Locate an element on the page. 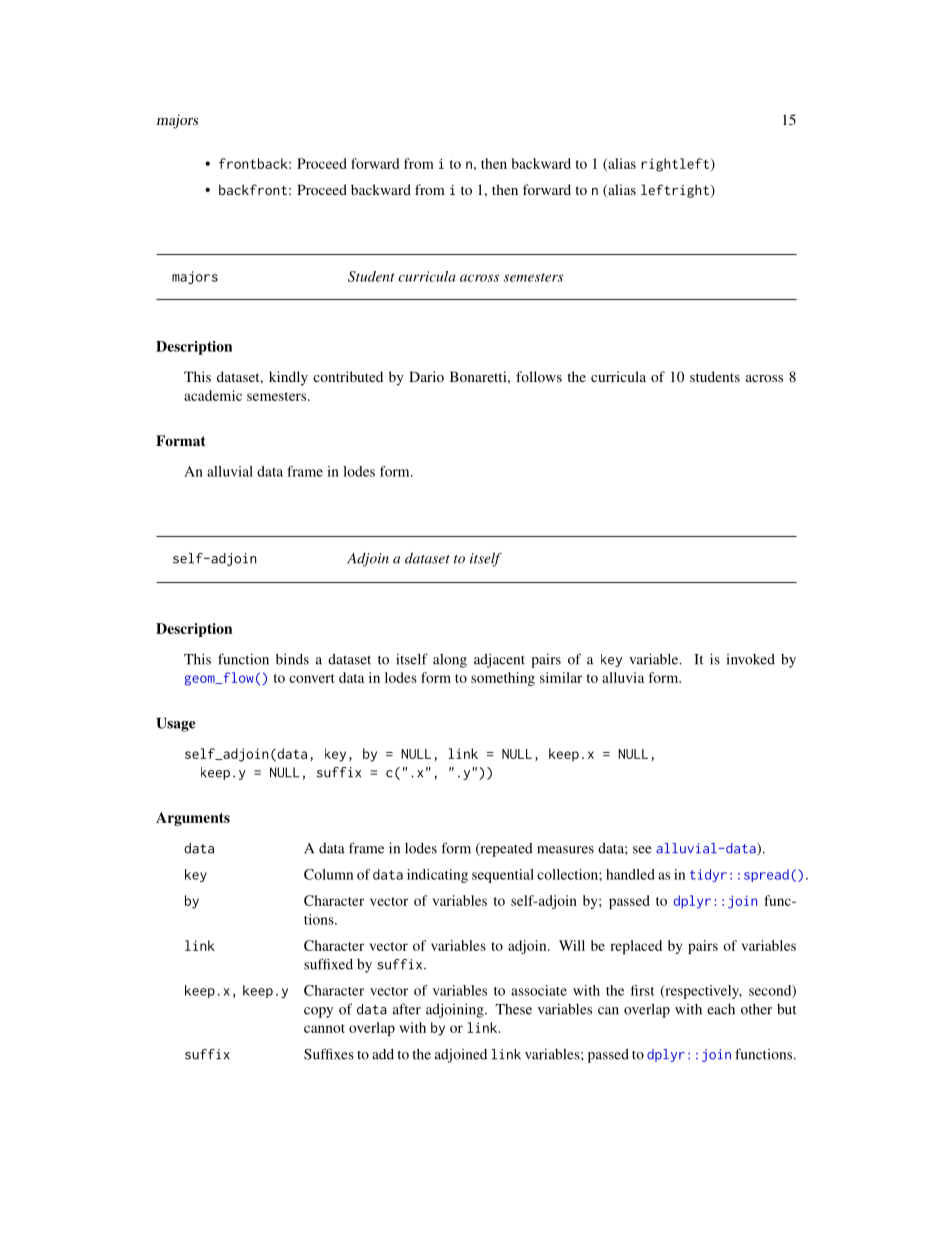  follows is located at coordinates (539, 376).
